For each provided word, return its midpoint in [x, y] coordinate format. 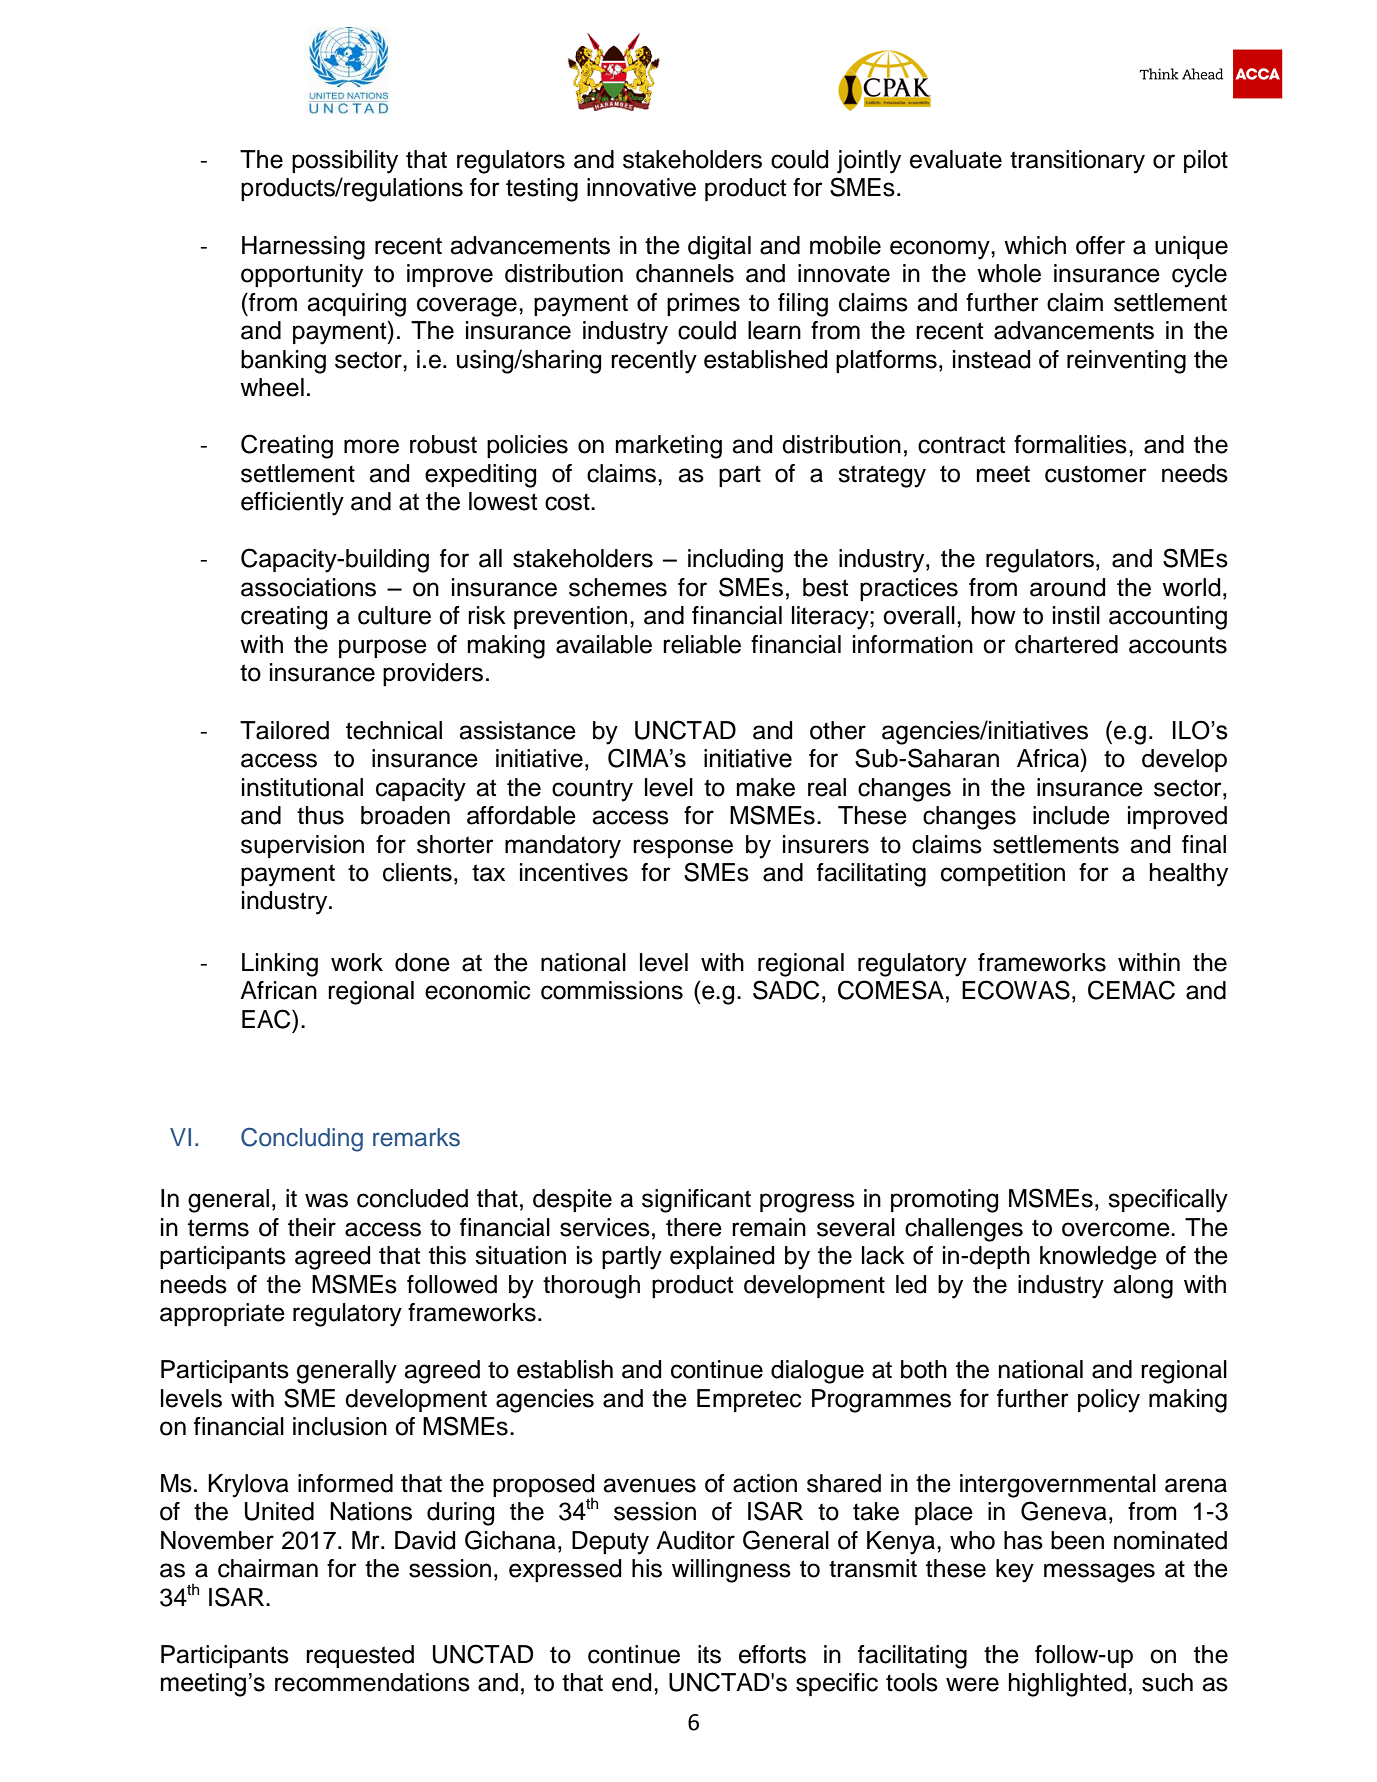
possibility [345, 162]
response [683, 848]
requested [360, 1656]
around [1067, 587]
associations [308, 587]
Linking [280, 965]
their [312, 1227]
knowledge [1098, 1258]
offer [1100, 245]
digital [719, 248]
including [735, 561]
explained [722, 1257]
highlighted [1067, 1685]
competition [1003, 874]
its [709, 1654]
